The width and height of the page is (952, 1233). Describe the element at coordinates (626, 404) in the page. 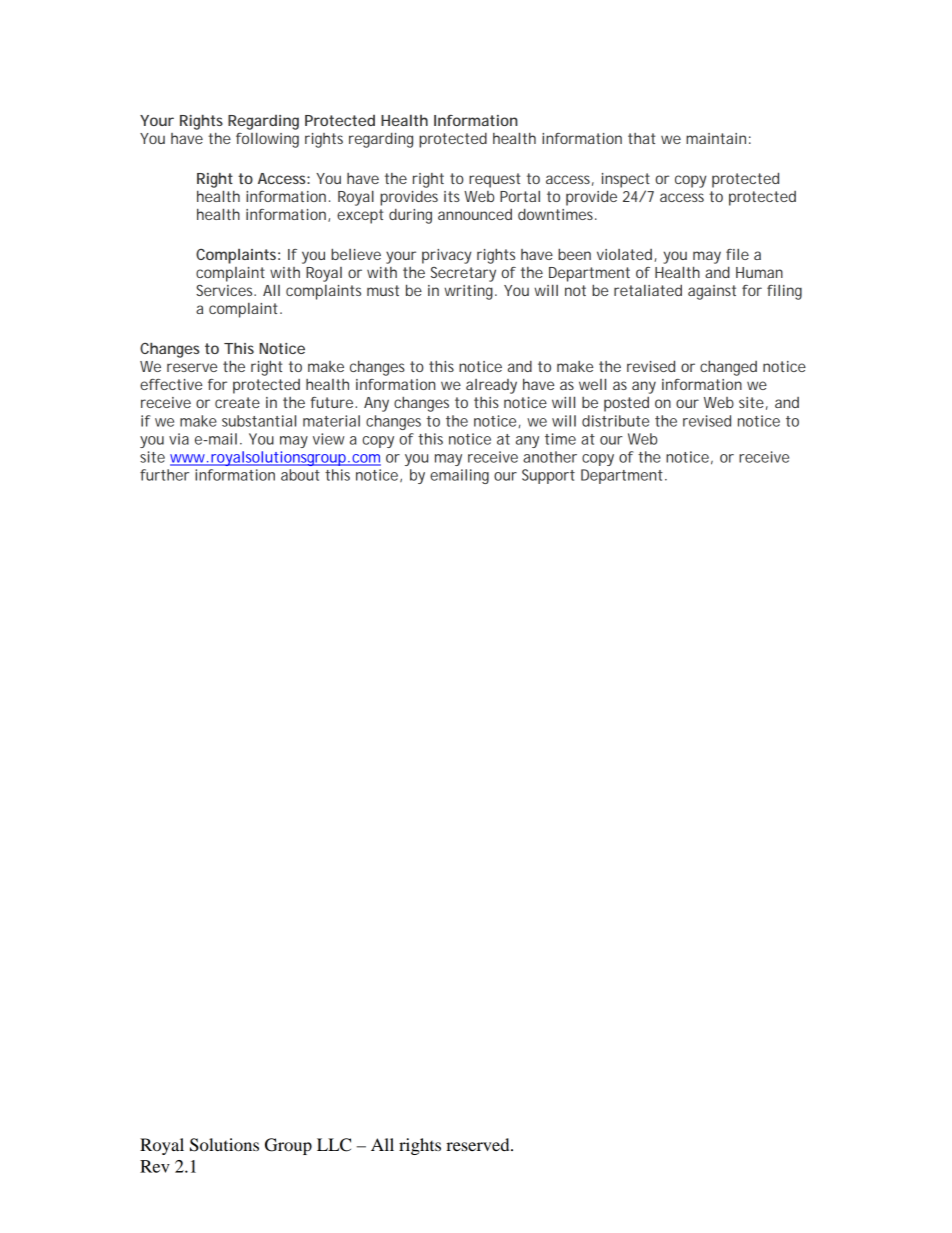

I see `posted` at that location.
